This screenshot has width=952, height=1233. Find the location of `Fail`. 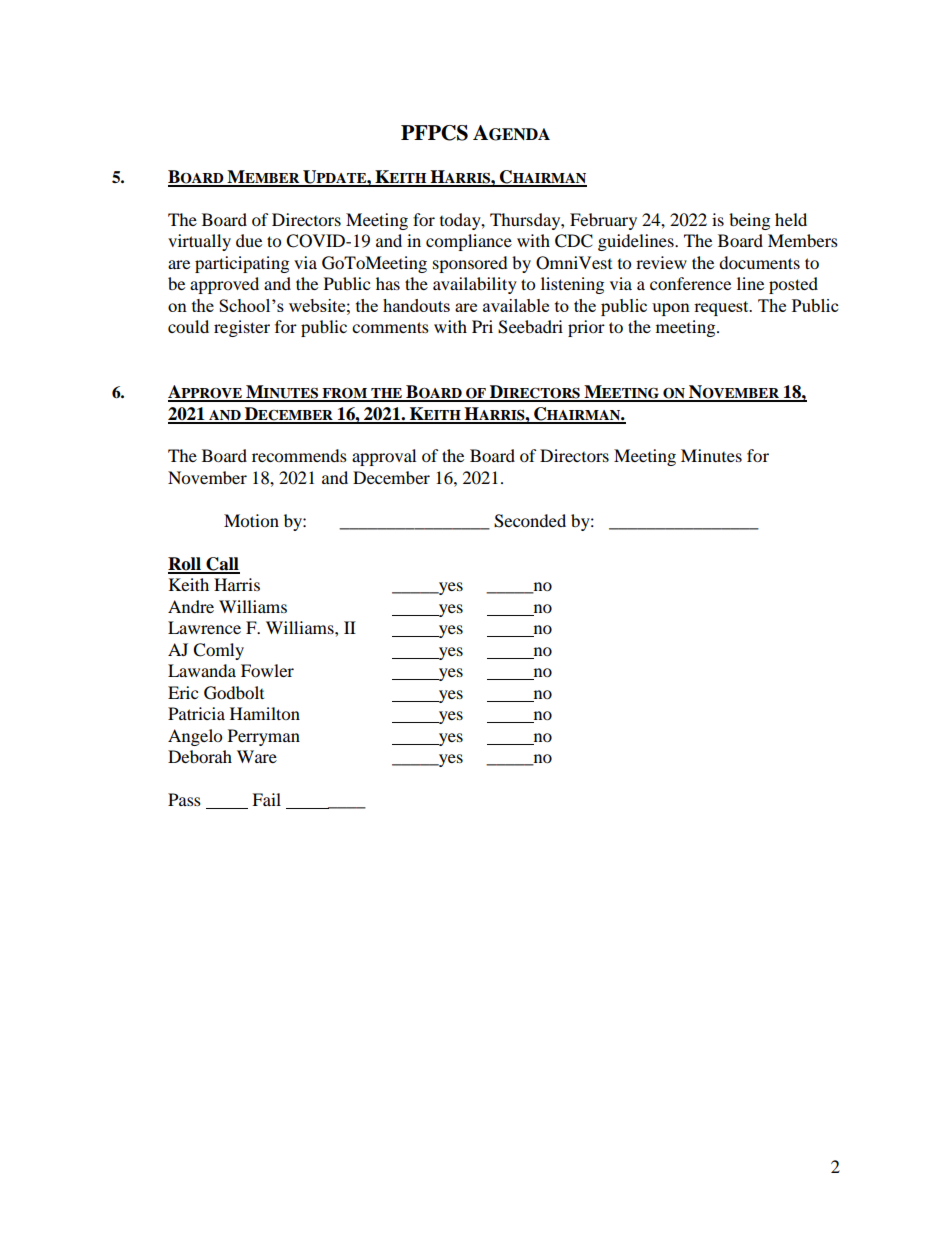

Fail is located at coordinates (266, 799).
